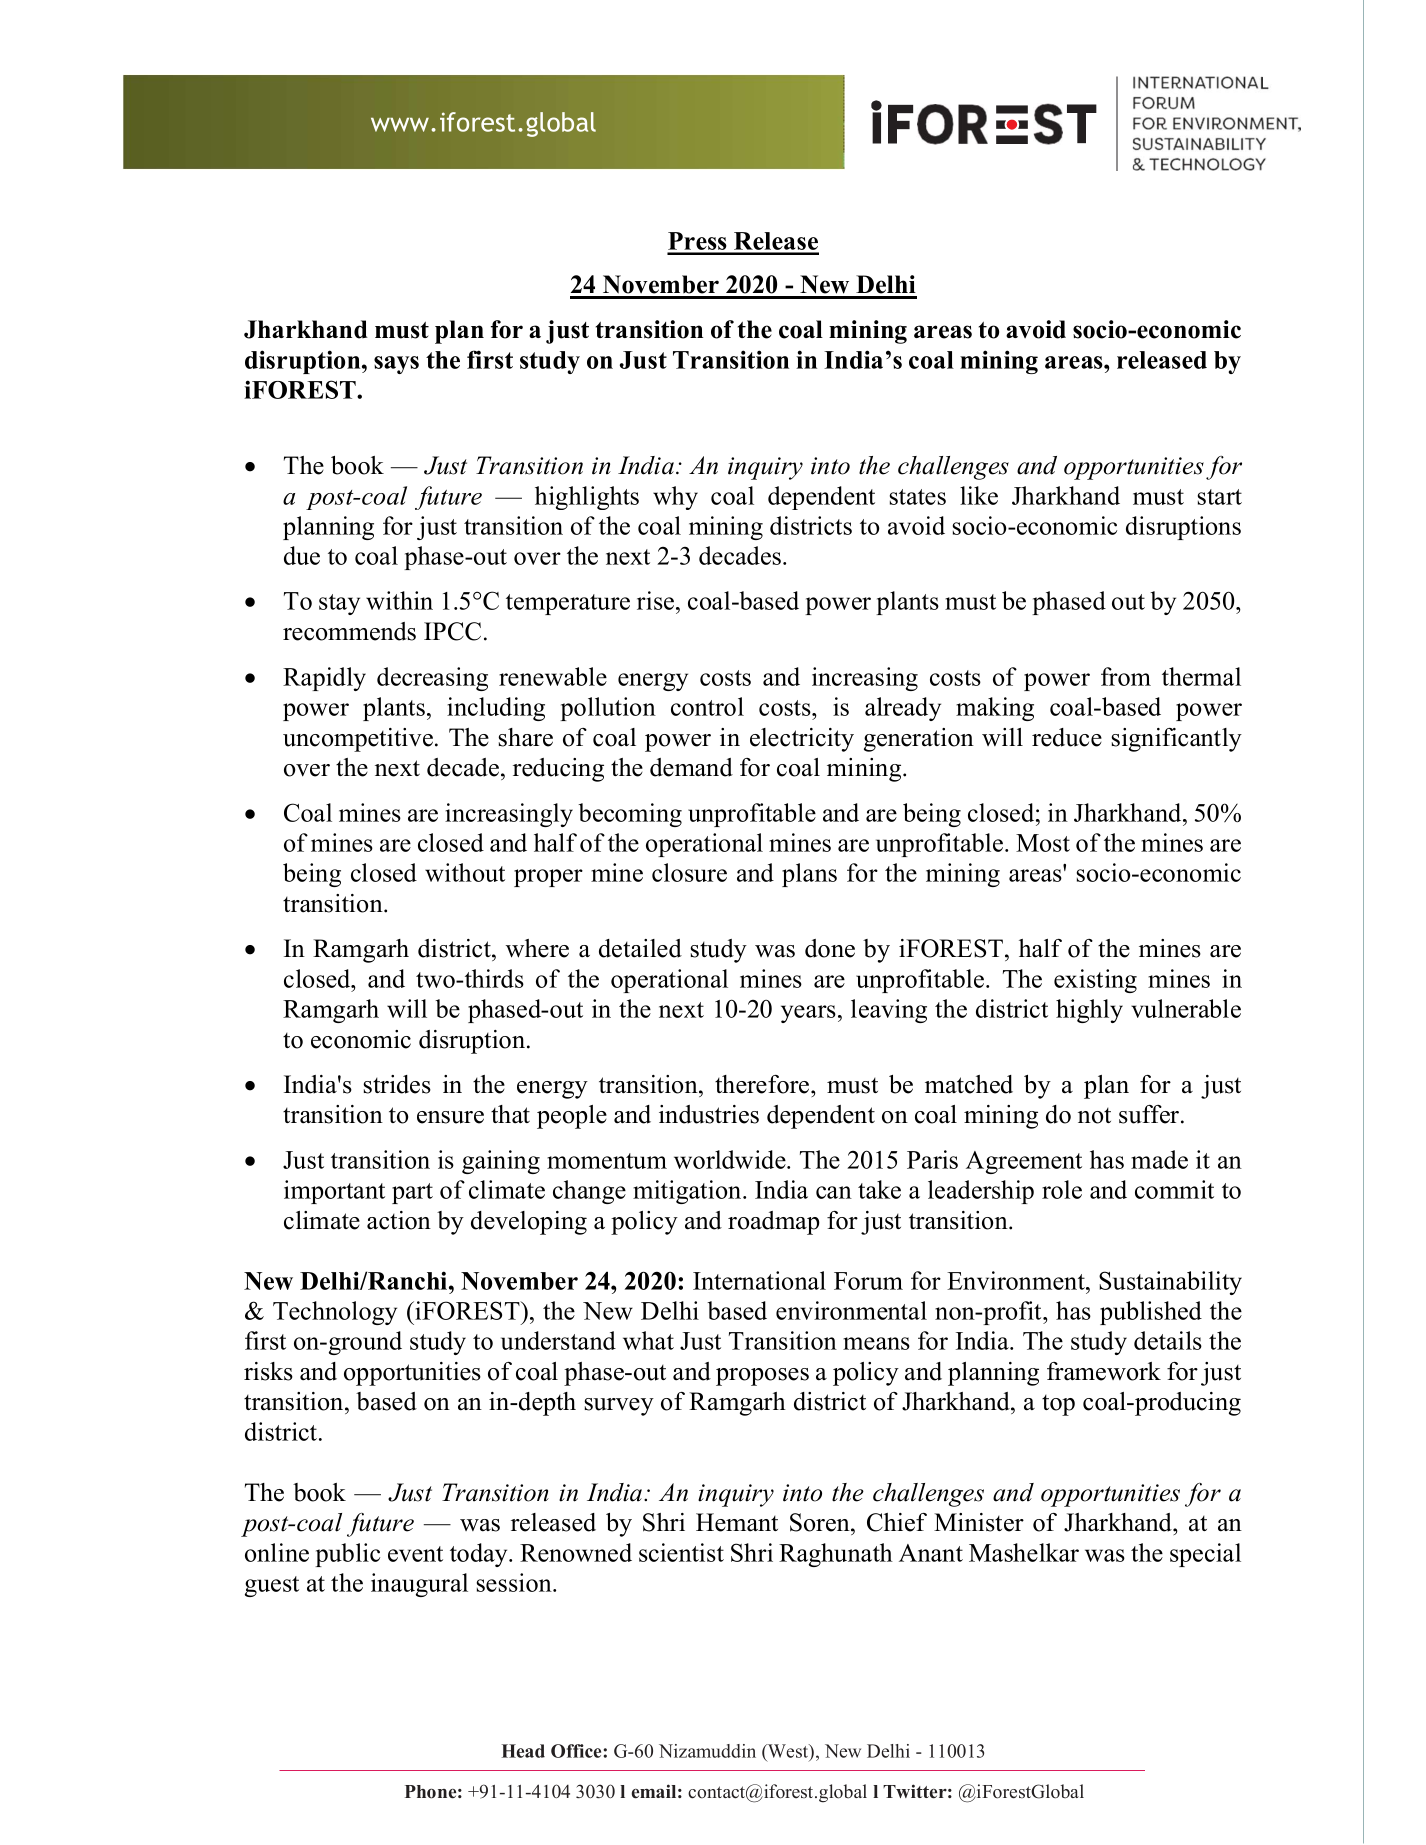 This screenshot has width=1426, height=1845. What do you see at coordinates (1089, 1011) in the screenshot?
I see `highly` at bounding box center [1089, 1011].
